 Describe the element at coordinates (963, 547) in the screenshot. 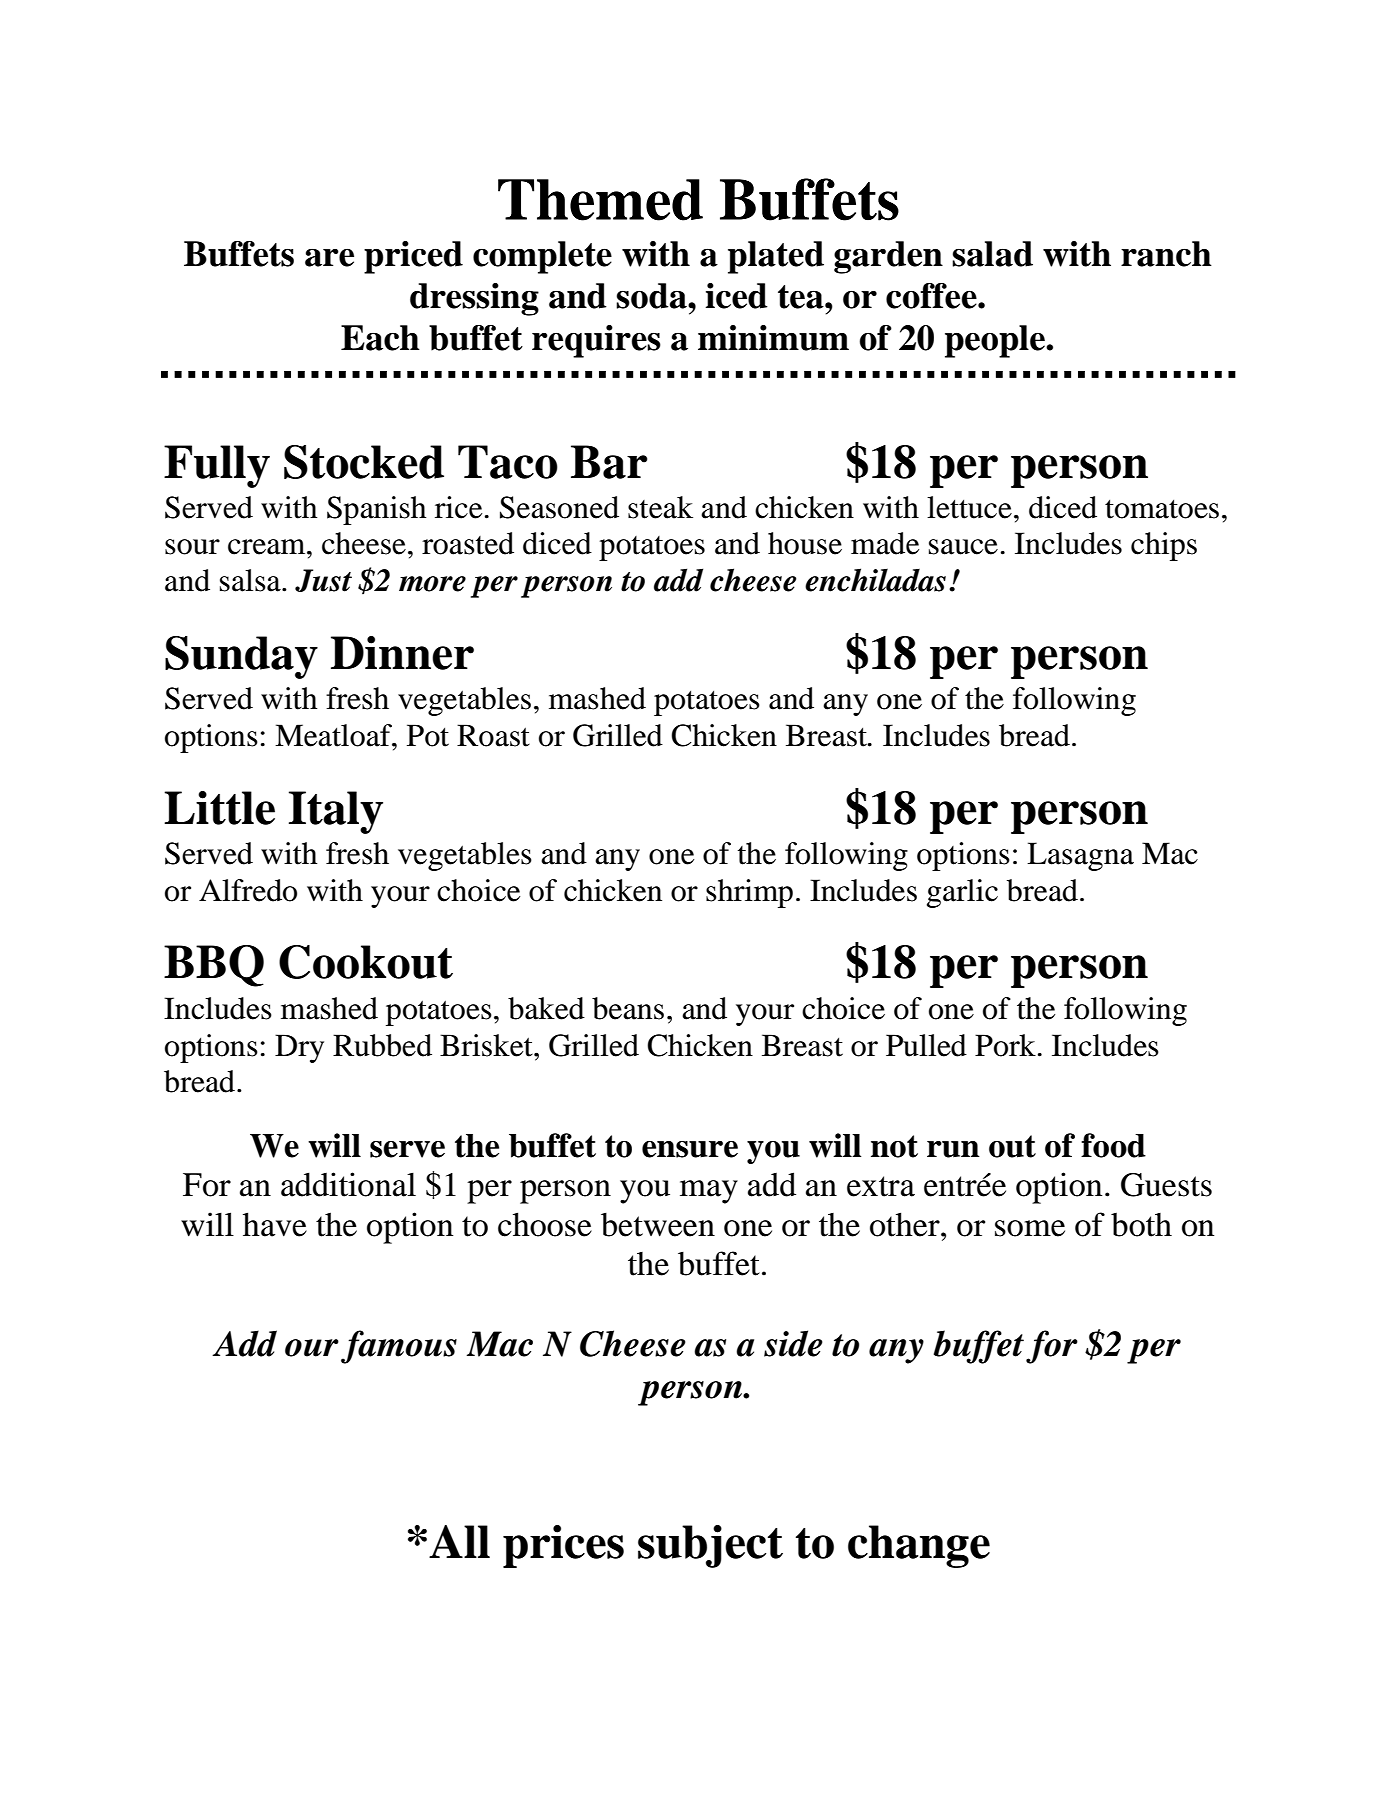

I see `sauce` at that location.
